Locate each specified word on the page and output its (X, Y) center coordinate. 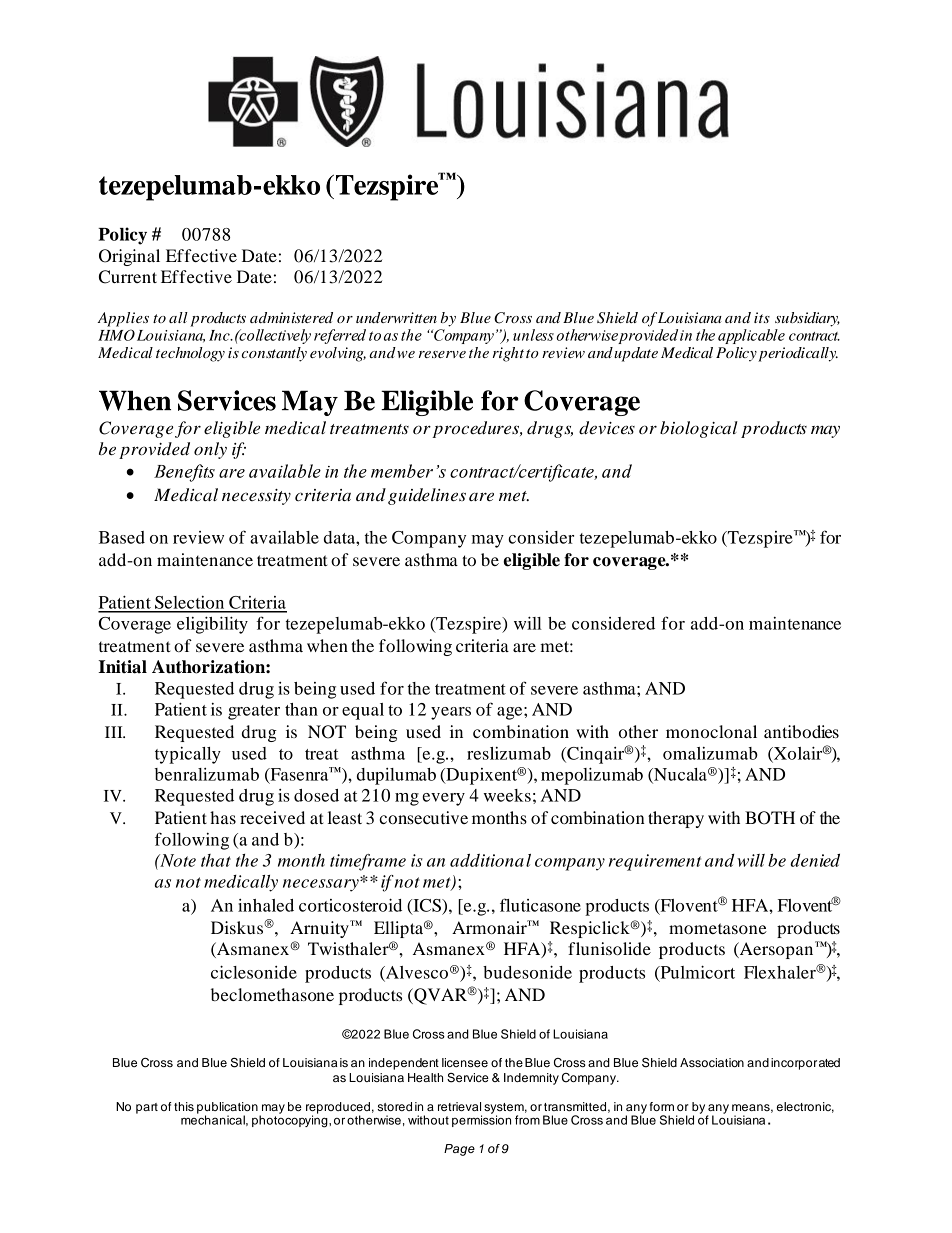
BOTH (770, 818)
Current (128, 277)
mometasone (718, 928)
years (451, 713)
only (210, 450)
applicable (751, 336)
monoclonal (711, 731)
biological (699, 429)
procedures (477, 429)
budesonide (527, 972)
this (184, 1106)
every (443, 799)
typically (188, 755)
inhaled (266, 905)
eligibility (212, 625)
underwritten (396, 317)
